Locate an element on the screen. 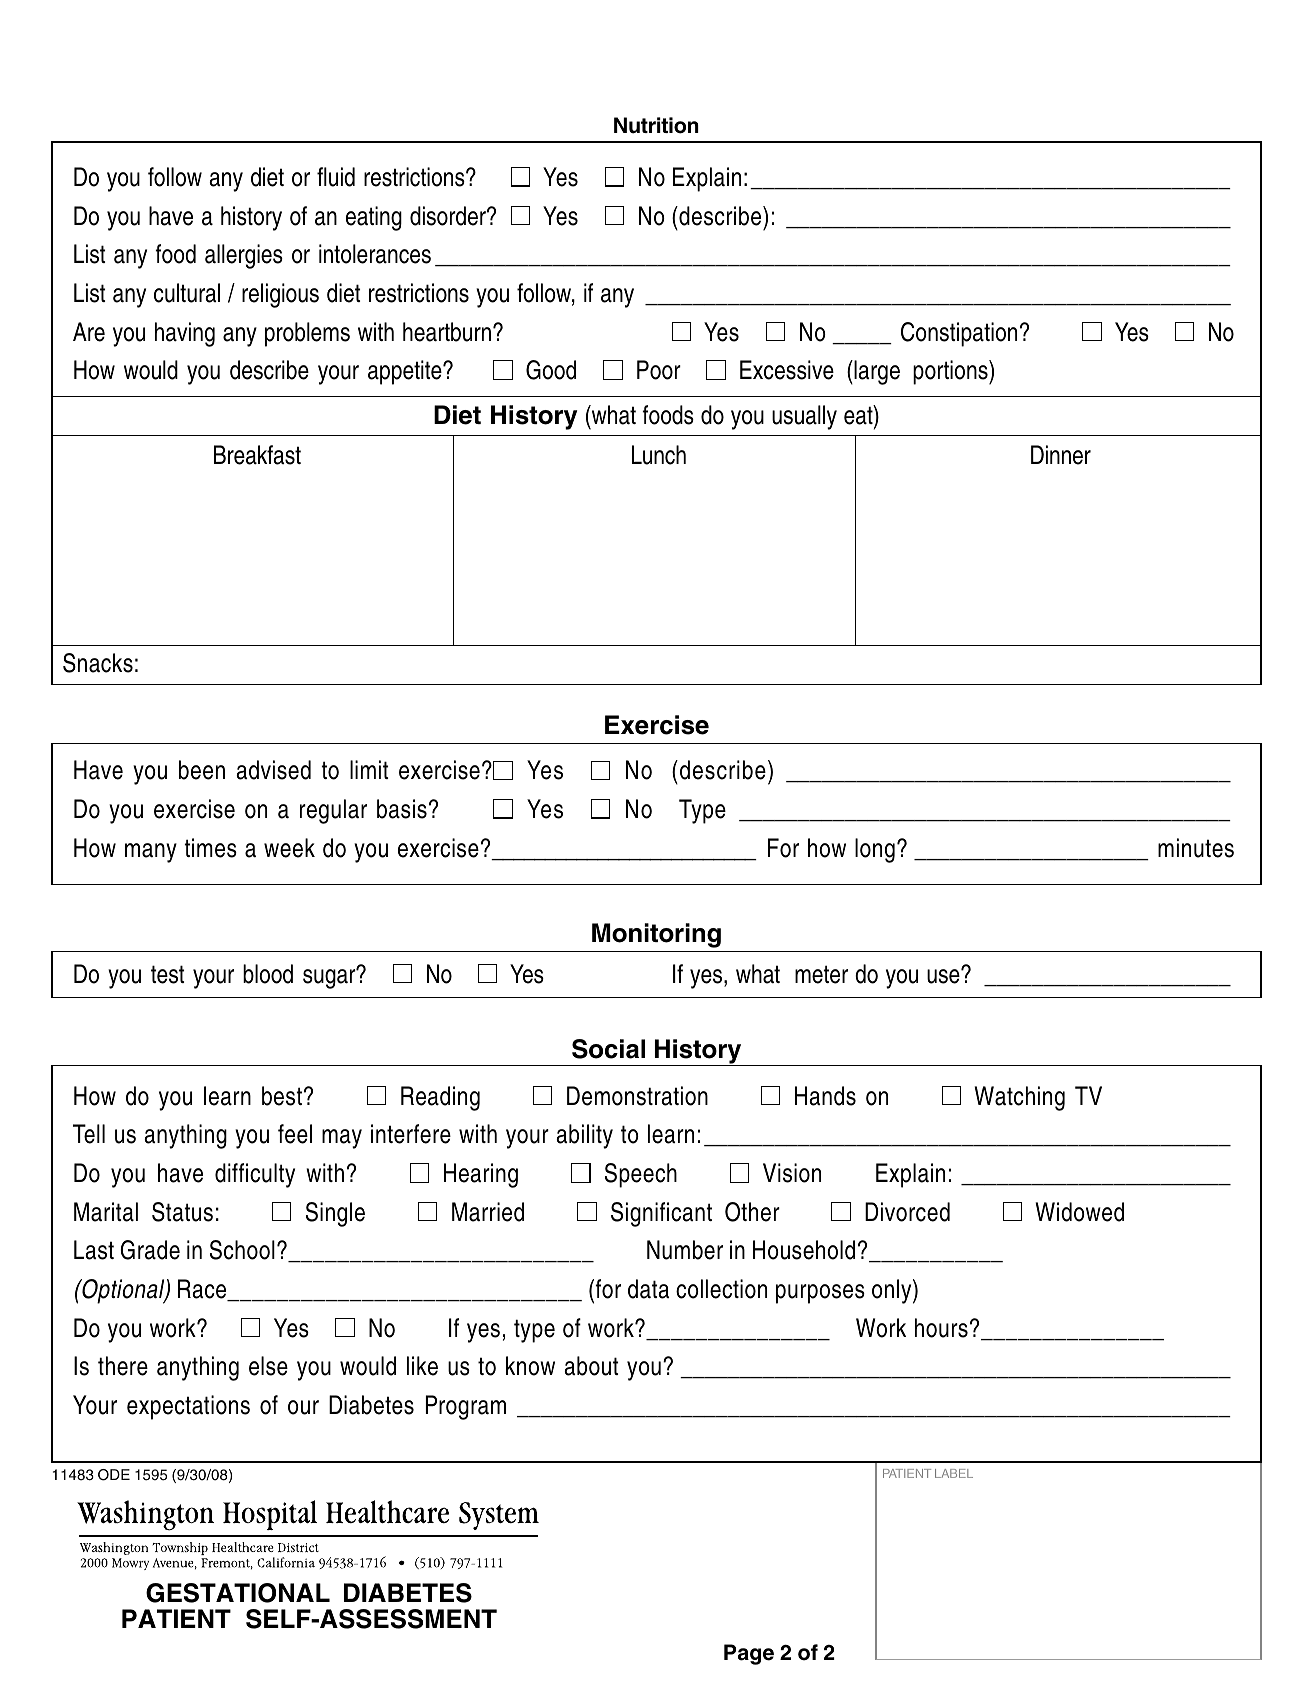 This screenshot has width=1313, height=1699. fluid is located at coordinates (336, 177).
